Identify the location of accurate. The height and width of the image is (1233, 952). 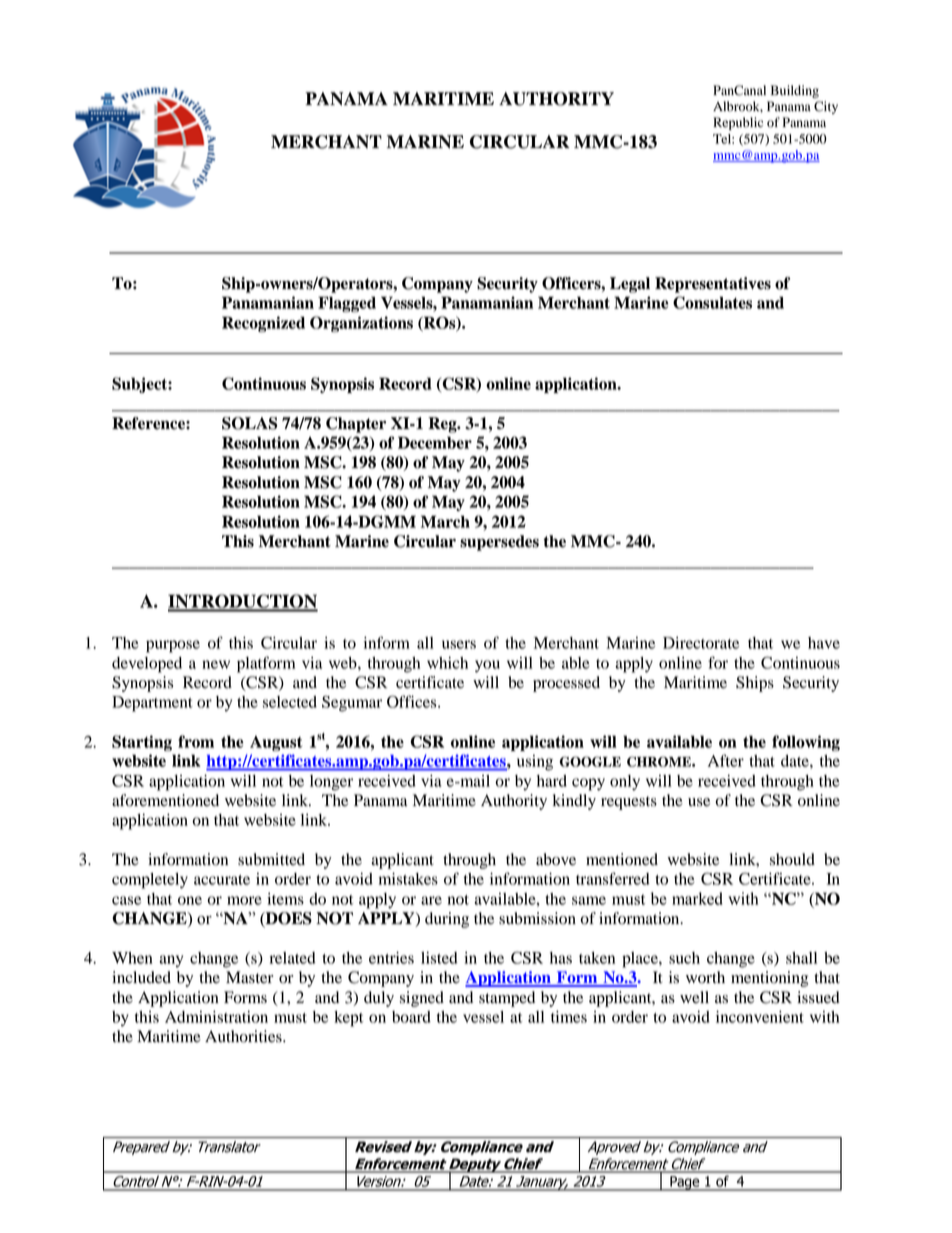
(222, 880).
